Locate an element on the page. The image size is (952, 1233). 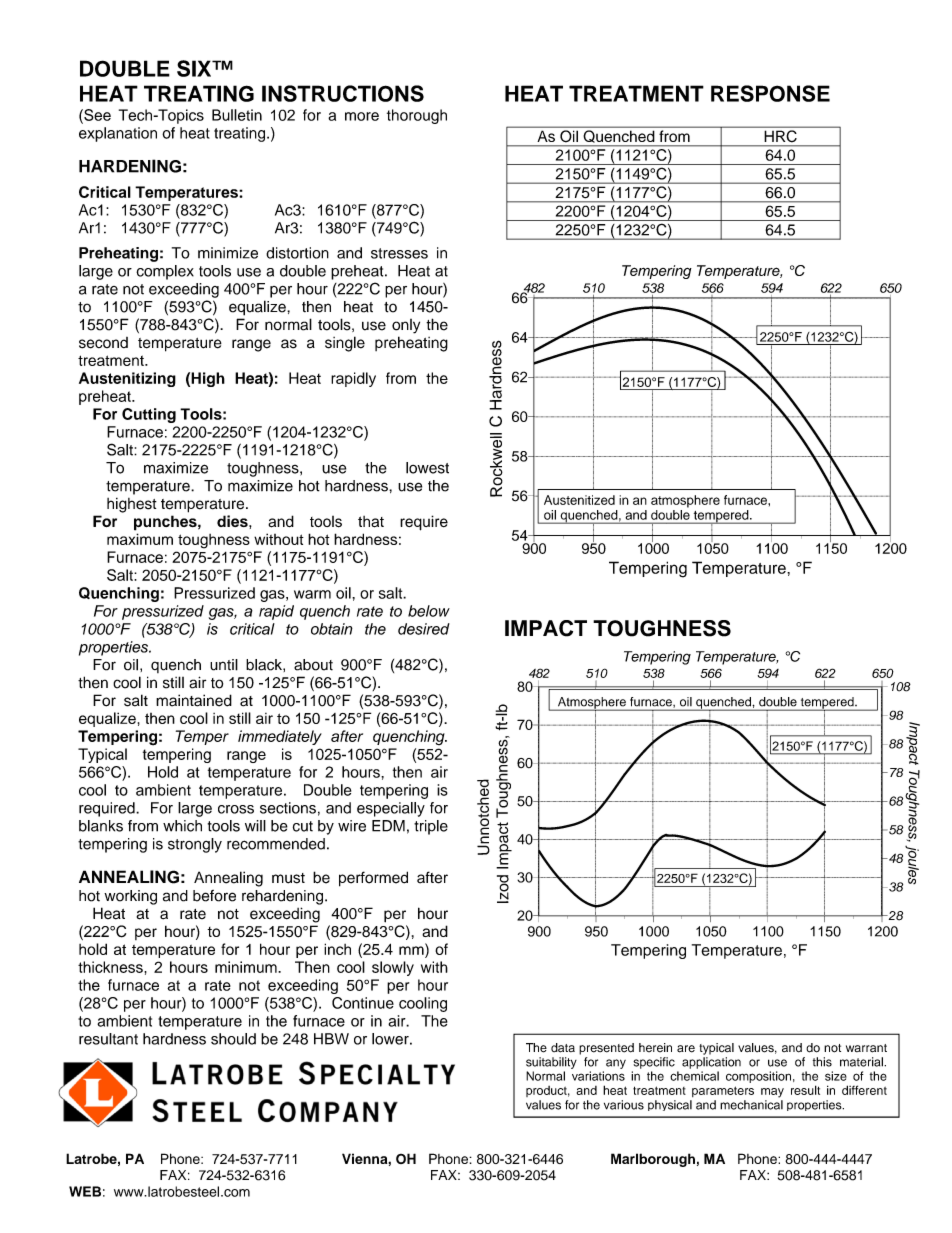
Cutting is located at coordinates (149, 415).
